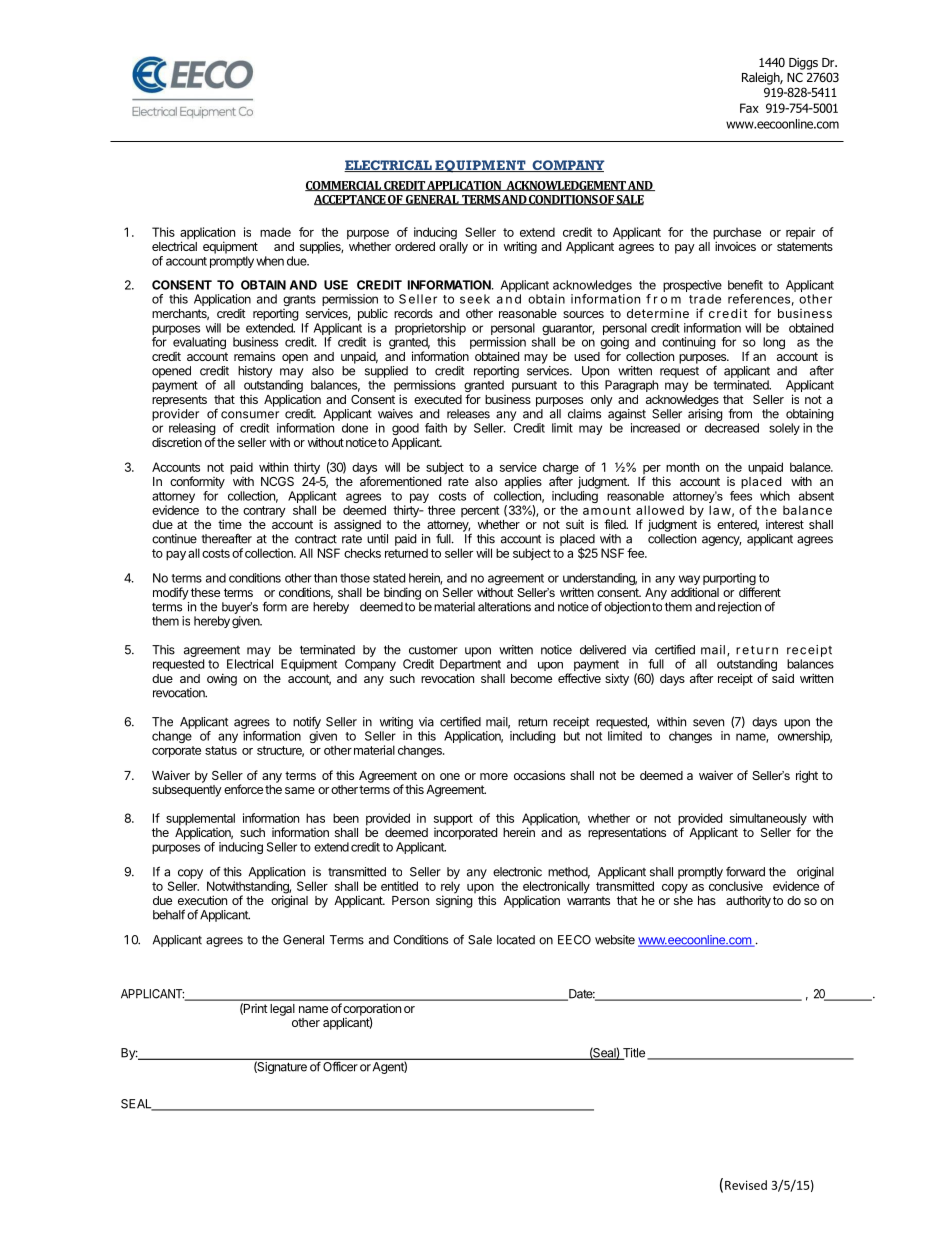 The height and width of the page is (1233, 952). Describe the element at coordinates (729, 580) in the page. I see `purporting` at that location.
